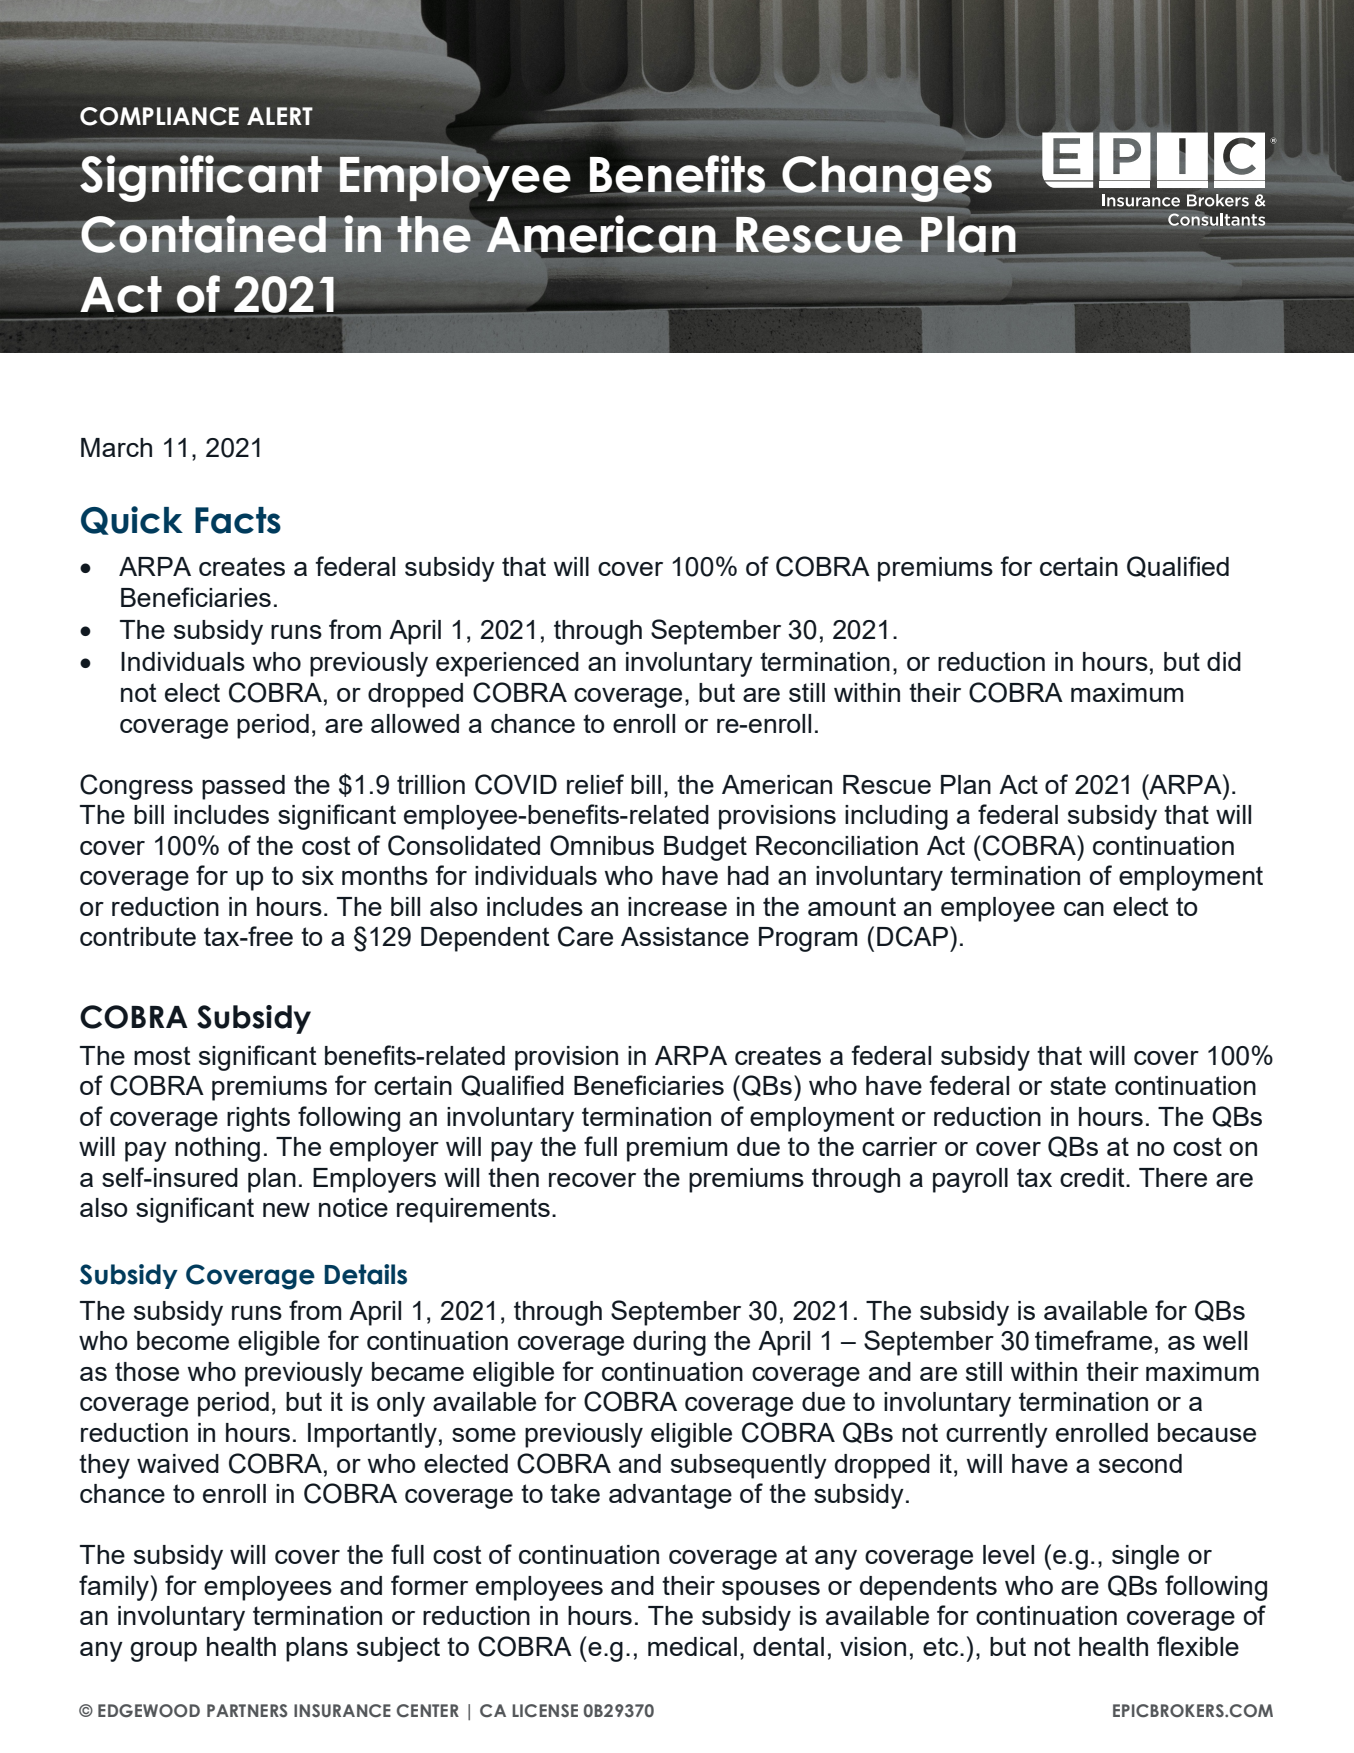  Describe the element at coordinates (183, 1340) in the screenshot. I see `become` at that location.
